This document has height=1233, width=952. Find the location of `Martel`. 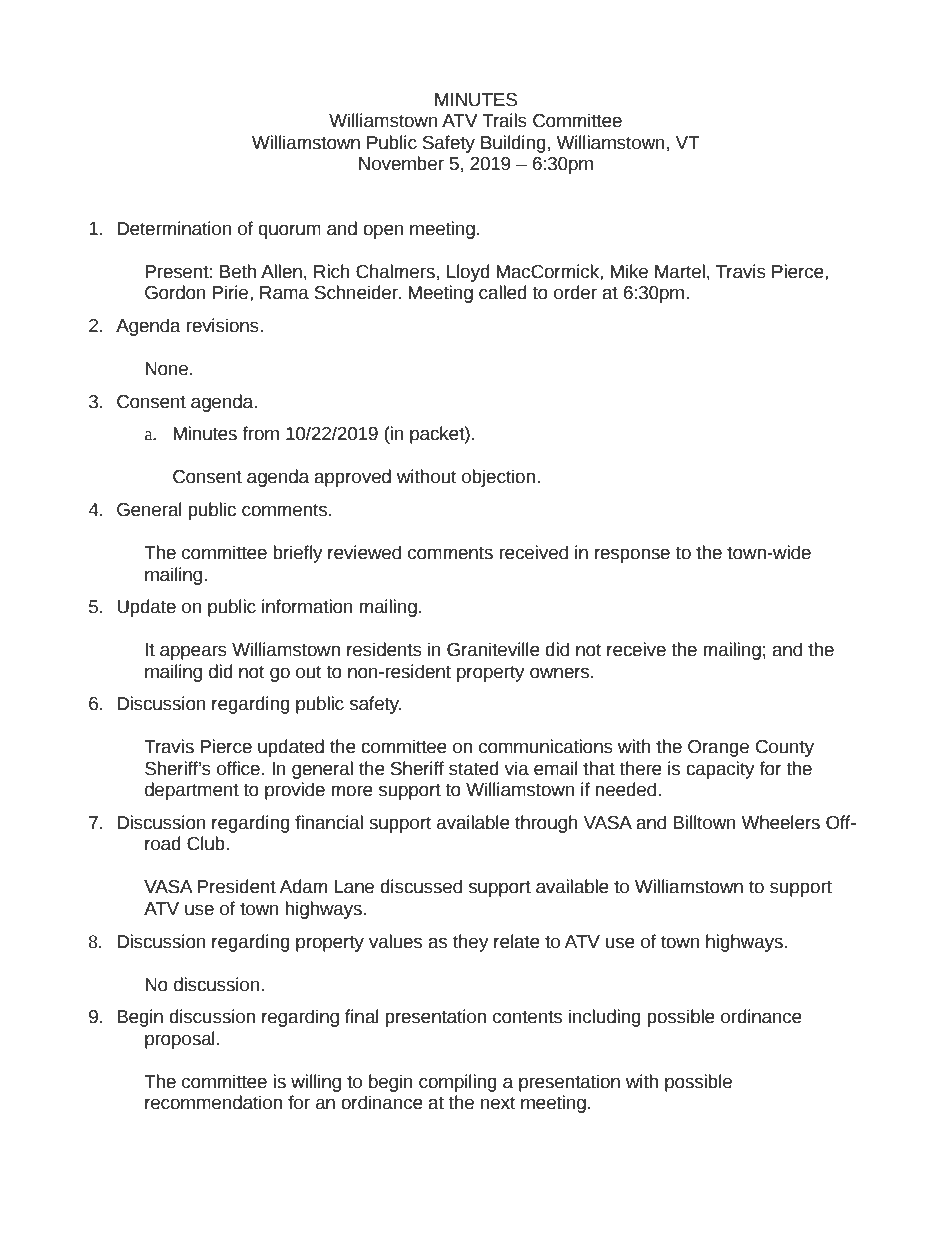

Martel is located at coordinates (680, 271).
